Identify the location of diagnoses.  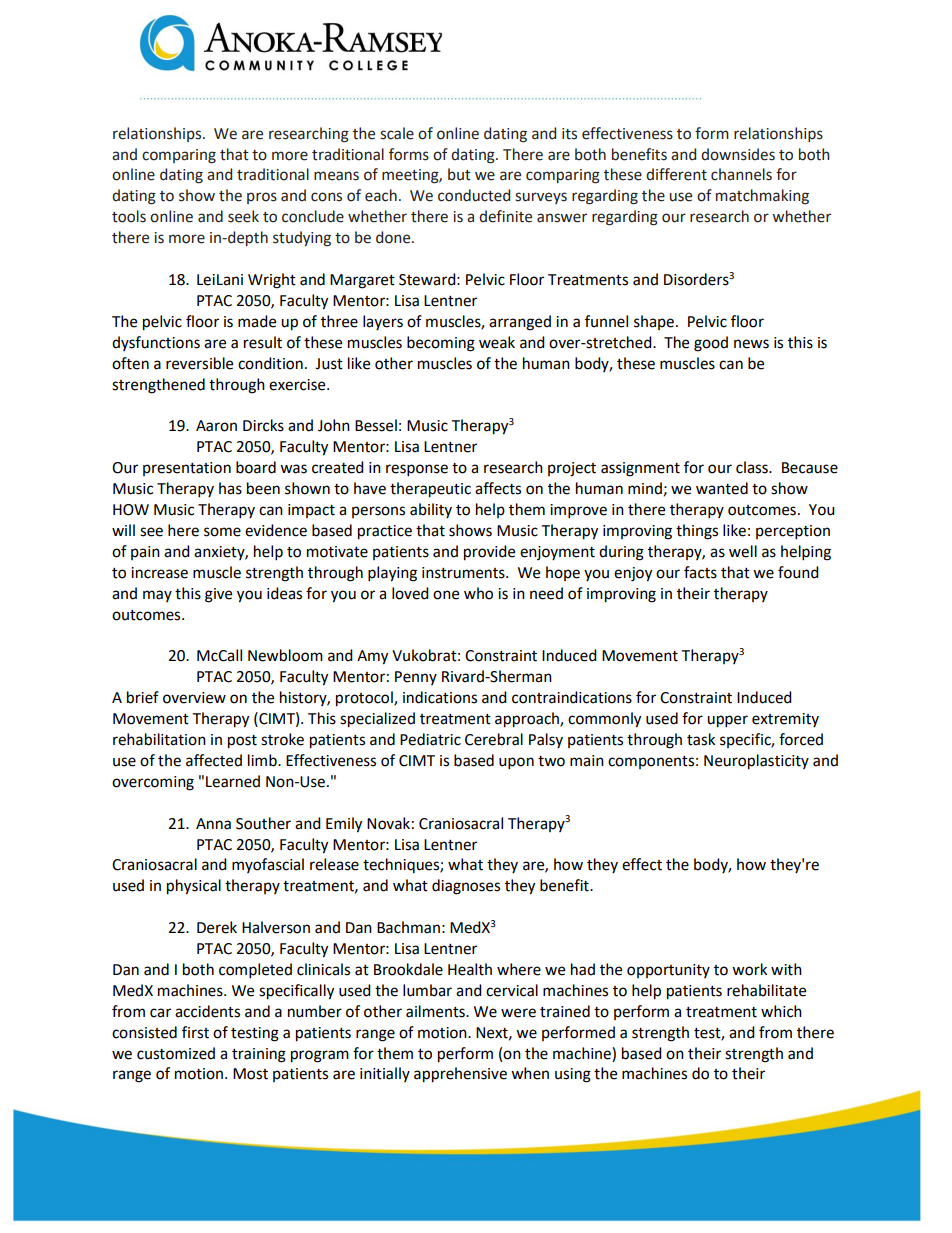
(466, 887).
